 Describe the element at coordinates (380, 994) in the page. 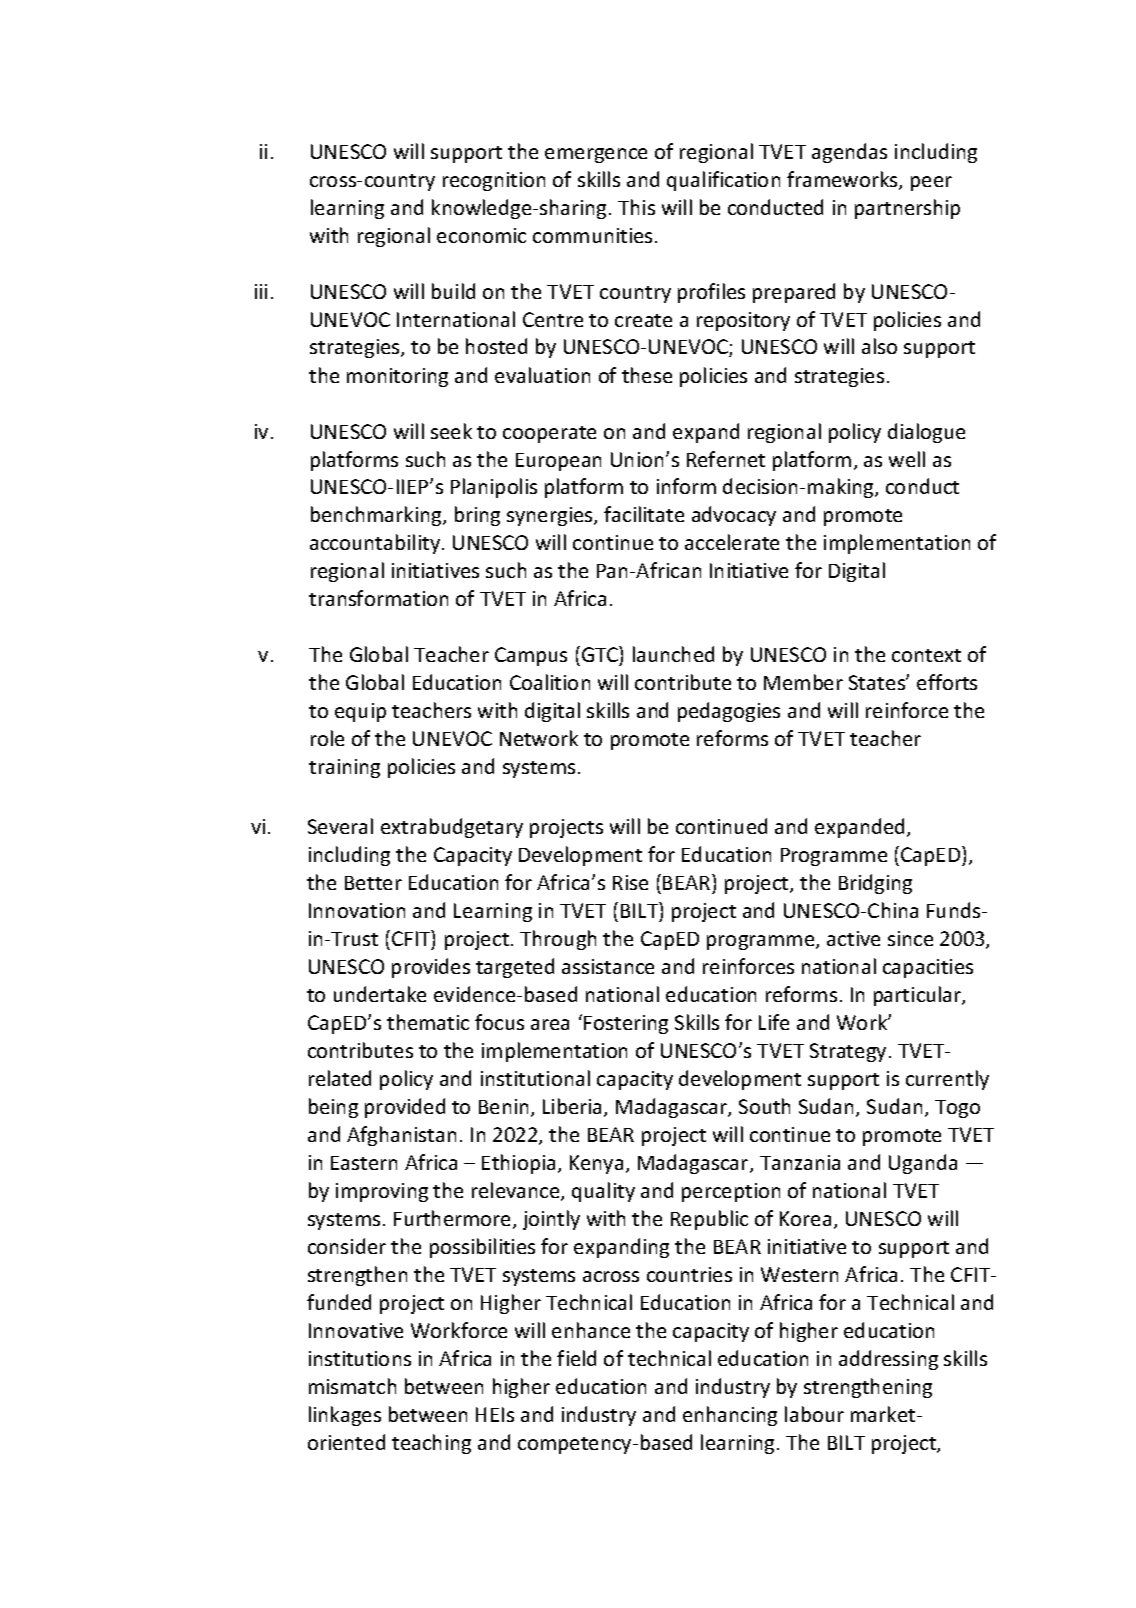

I see `undertake` at that location.
